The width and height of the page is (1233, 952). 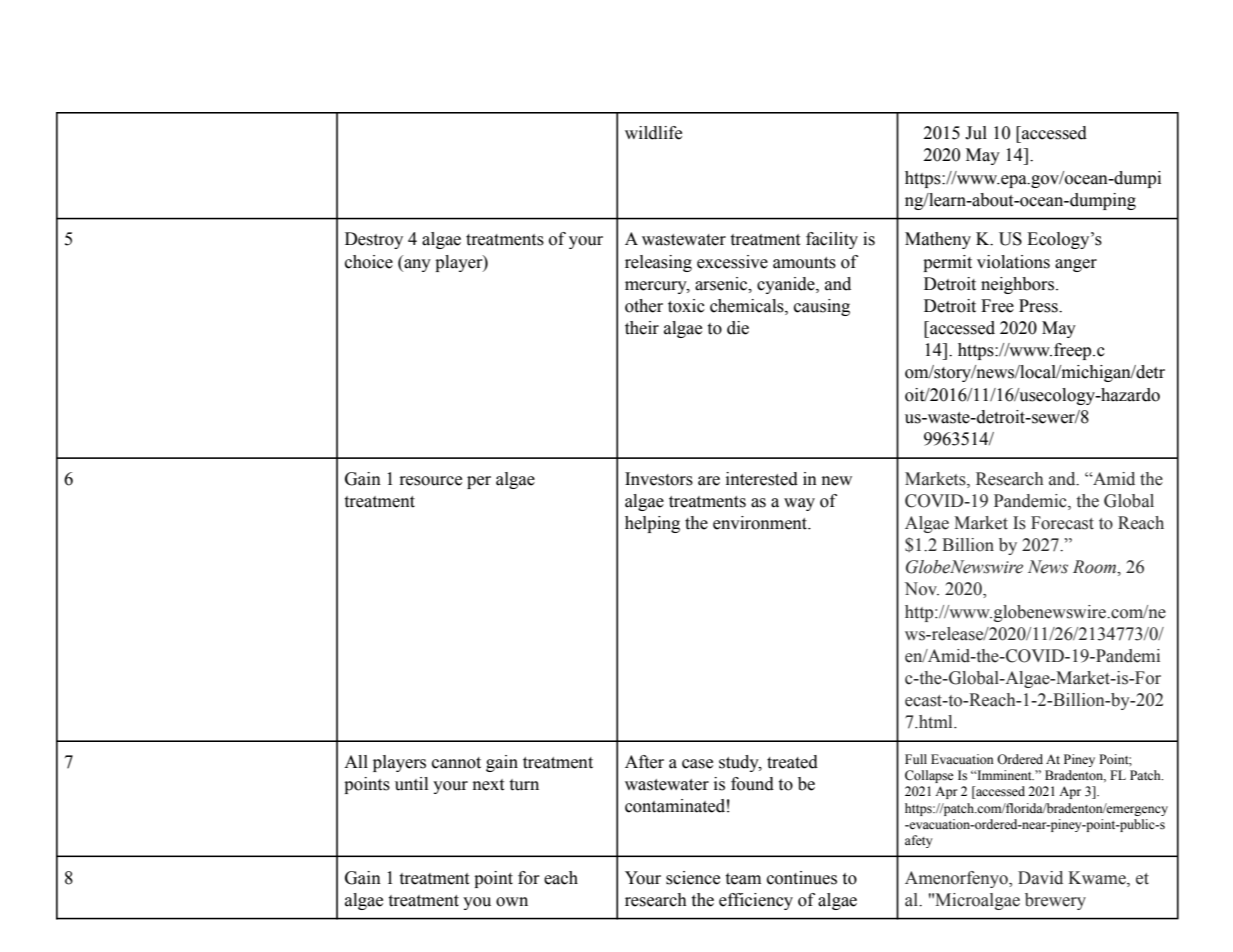 I want to click on David, so click(x=1040, y=878).
